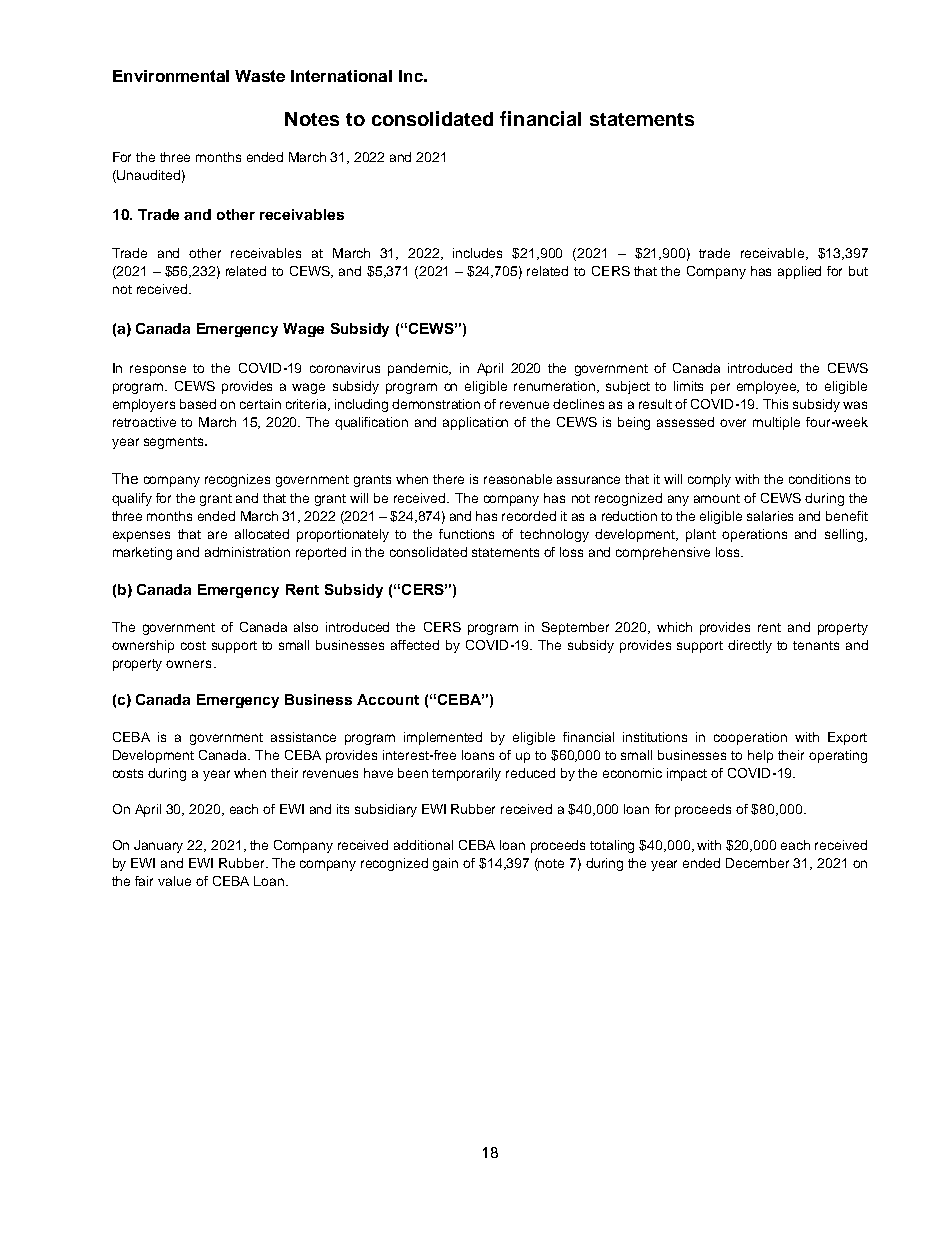 Image resolution: width=952 pixels, height=1233 pixels. Describe the element at coordinates (477, 253) in the page. I see `includes` at that location.
